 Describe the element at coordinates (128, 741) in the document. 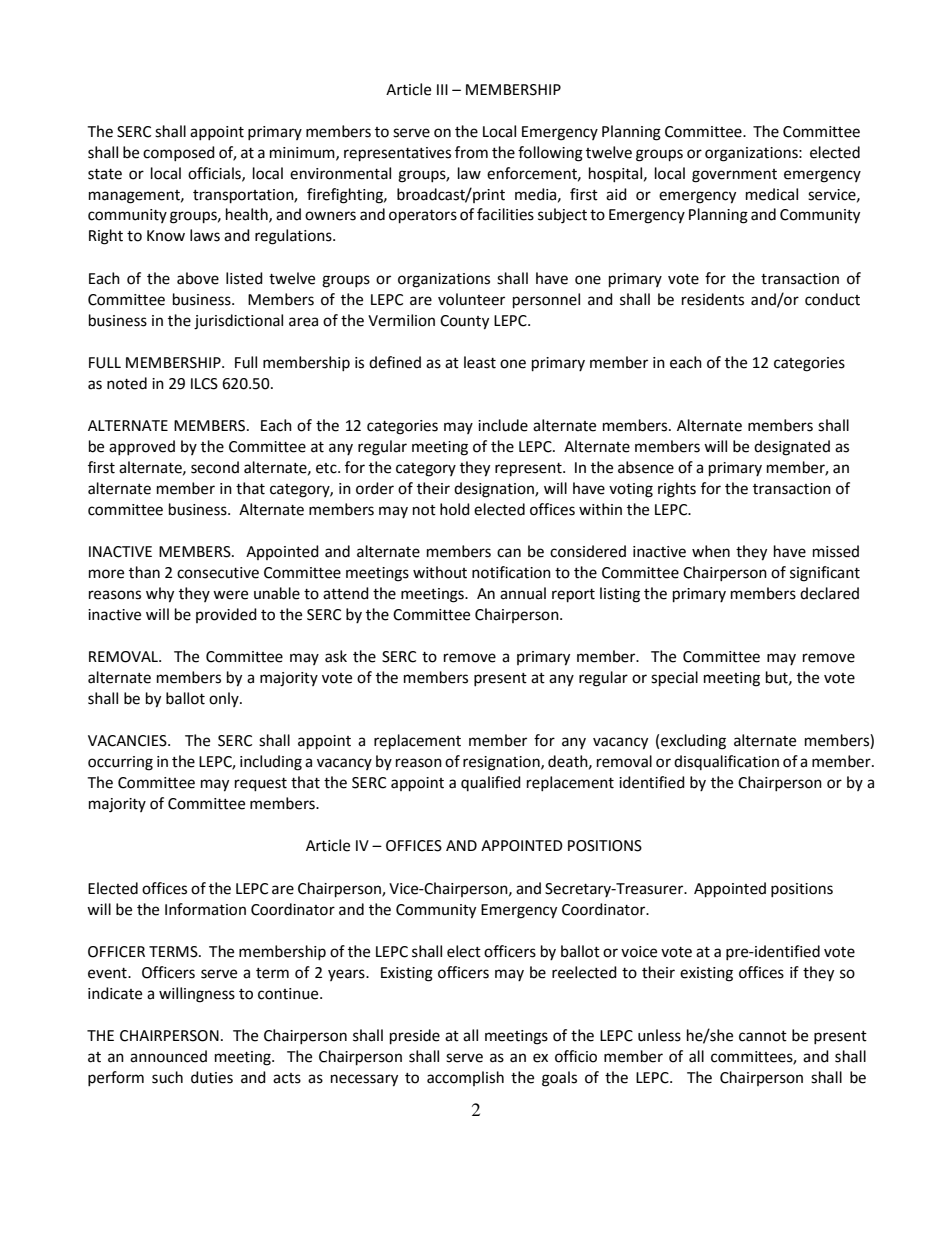

I see `VACANCIES` at that location.
